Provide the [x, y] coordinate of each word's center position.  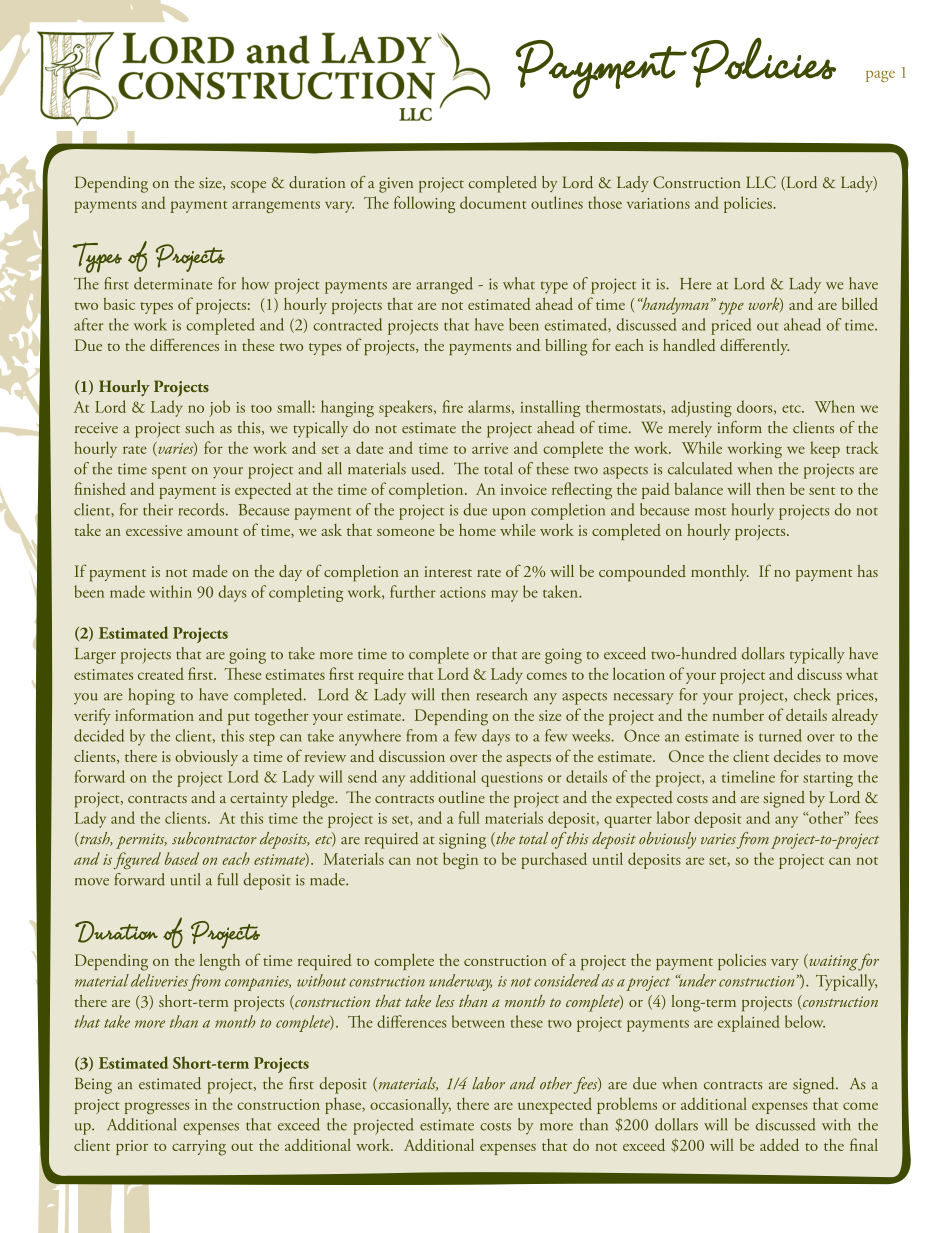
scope [248, 187]
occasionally [410, 1105]
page [880, 76]
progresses [157, 1108]
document [493, 202]
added [779, 1144]
